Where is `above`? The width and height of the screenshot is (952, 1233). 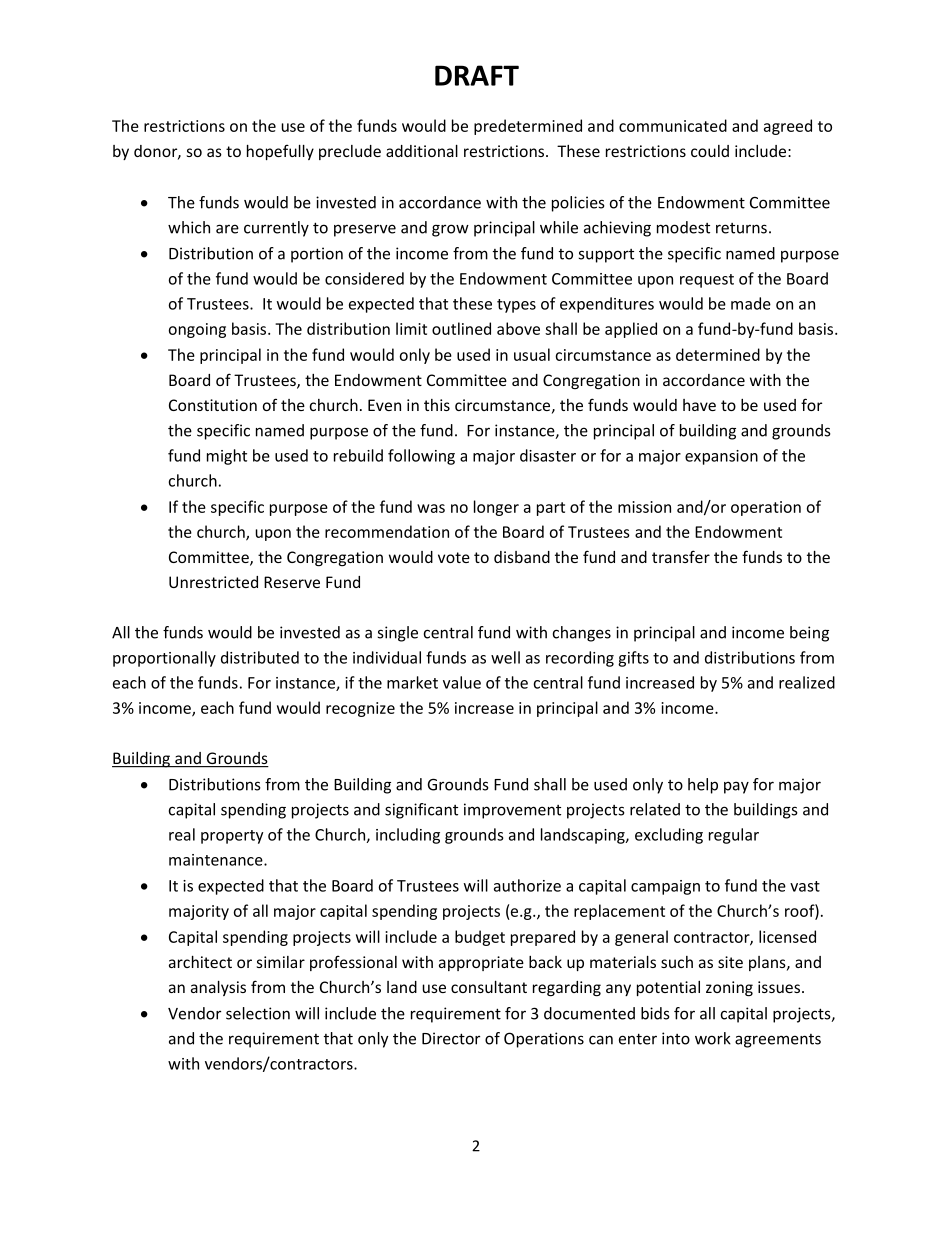 above is located at coordinates (518, 328).
